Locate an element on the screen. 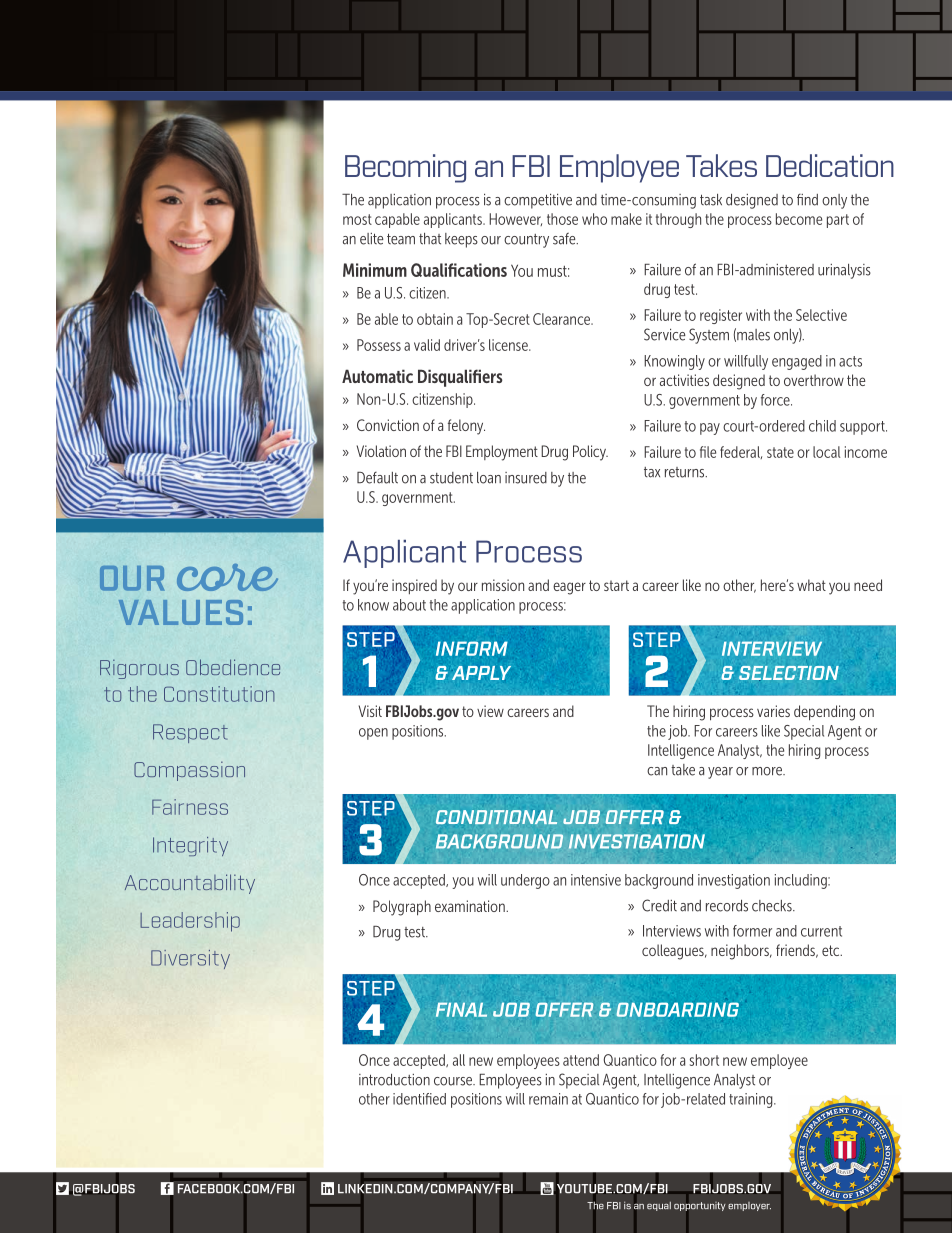  state is located at coordinates (780, 452).
